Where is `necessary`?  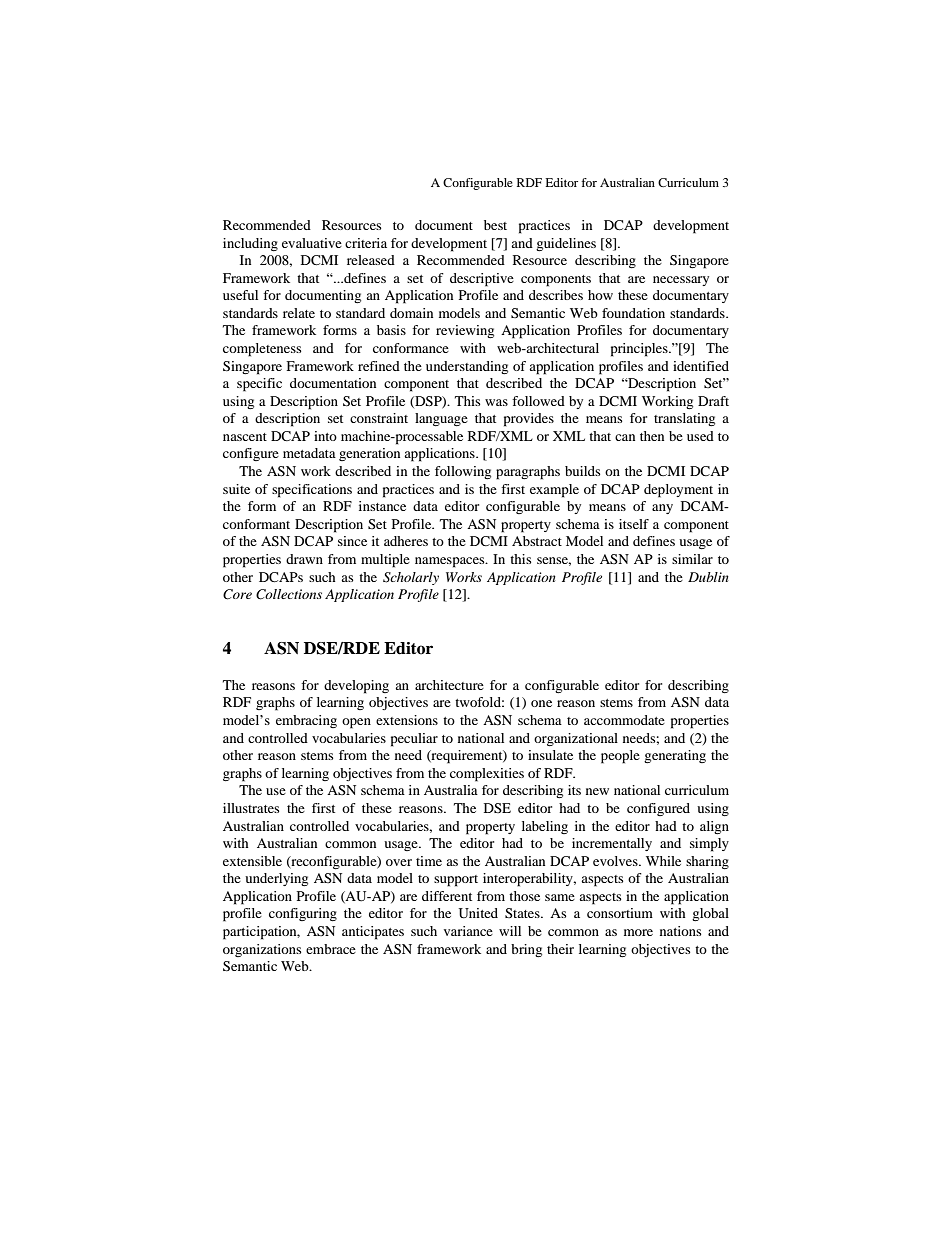
necessary is located at coordinates (681, 281).
